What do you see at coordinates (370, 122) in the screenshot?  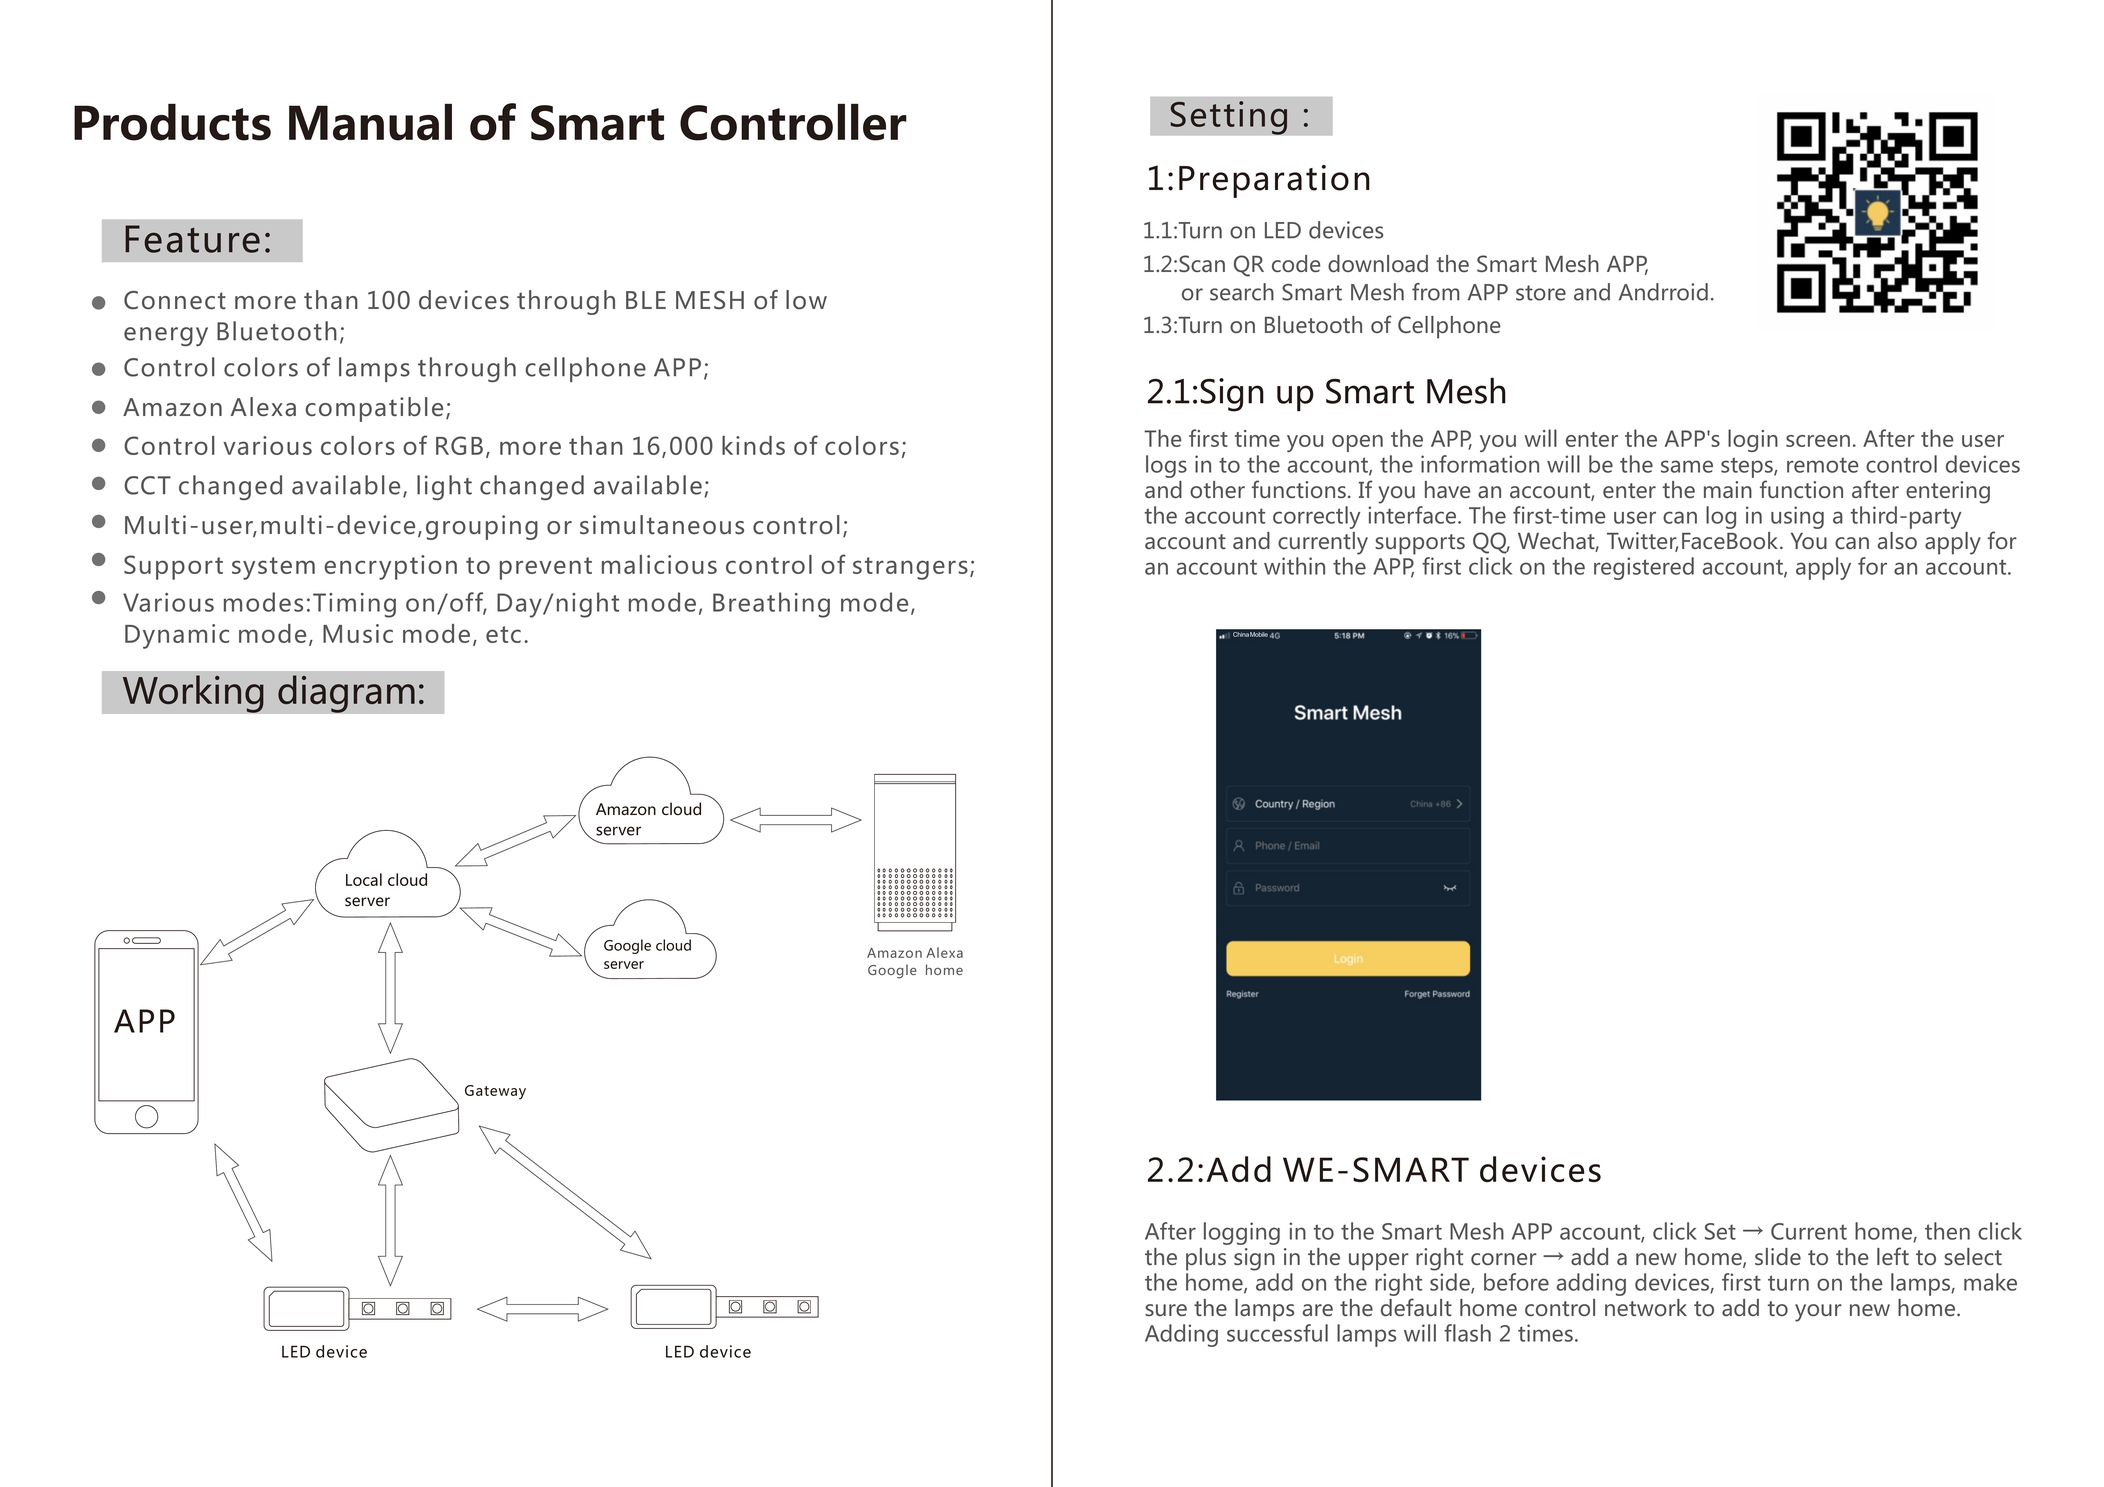 I see `Manual` at bounding box center [370, 122].
